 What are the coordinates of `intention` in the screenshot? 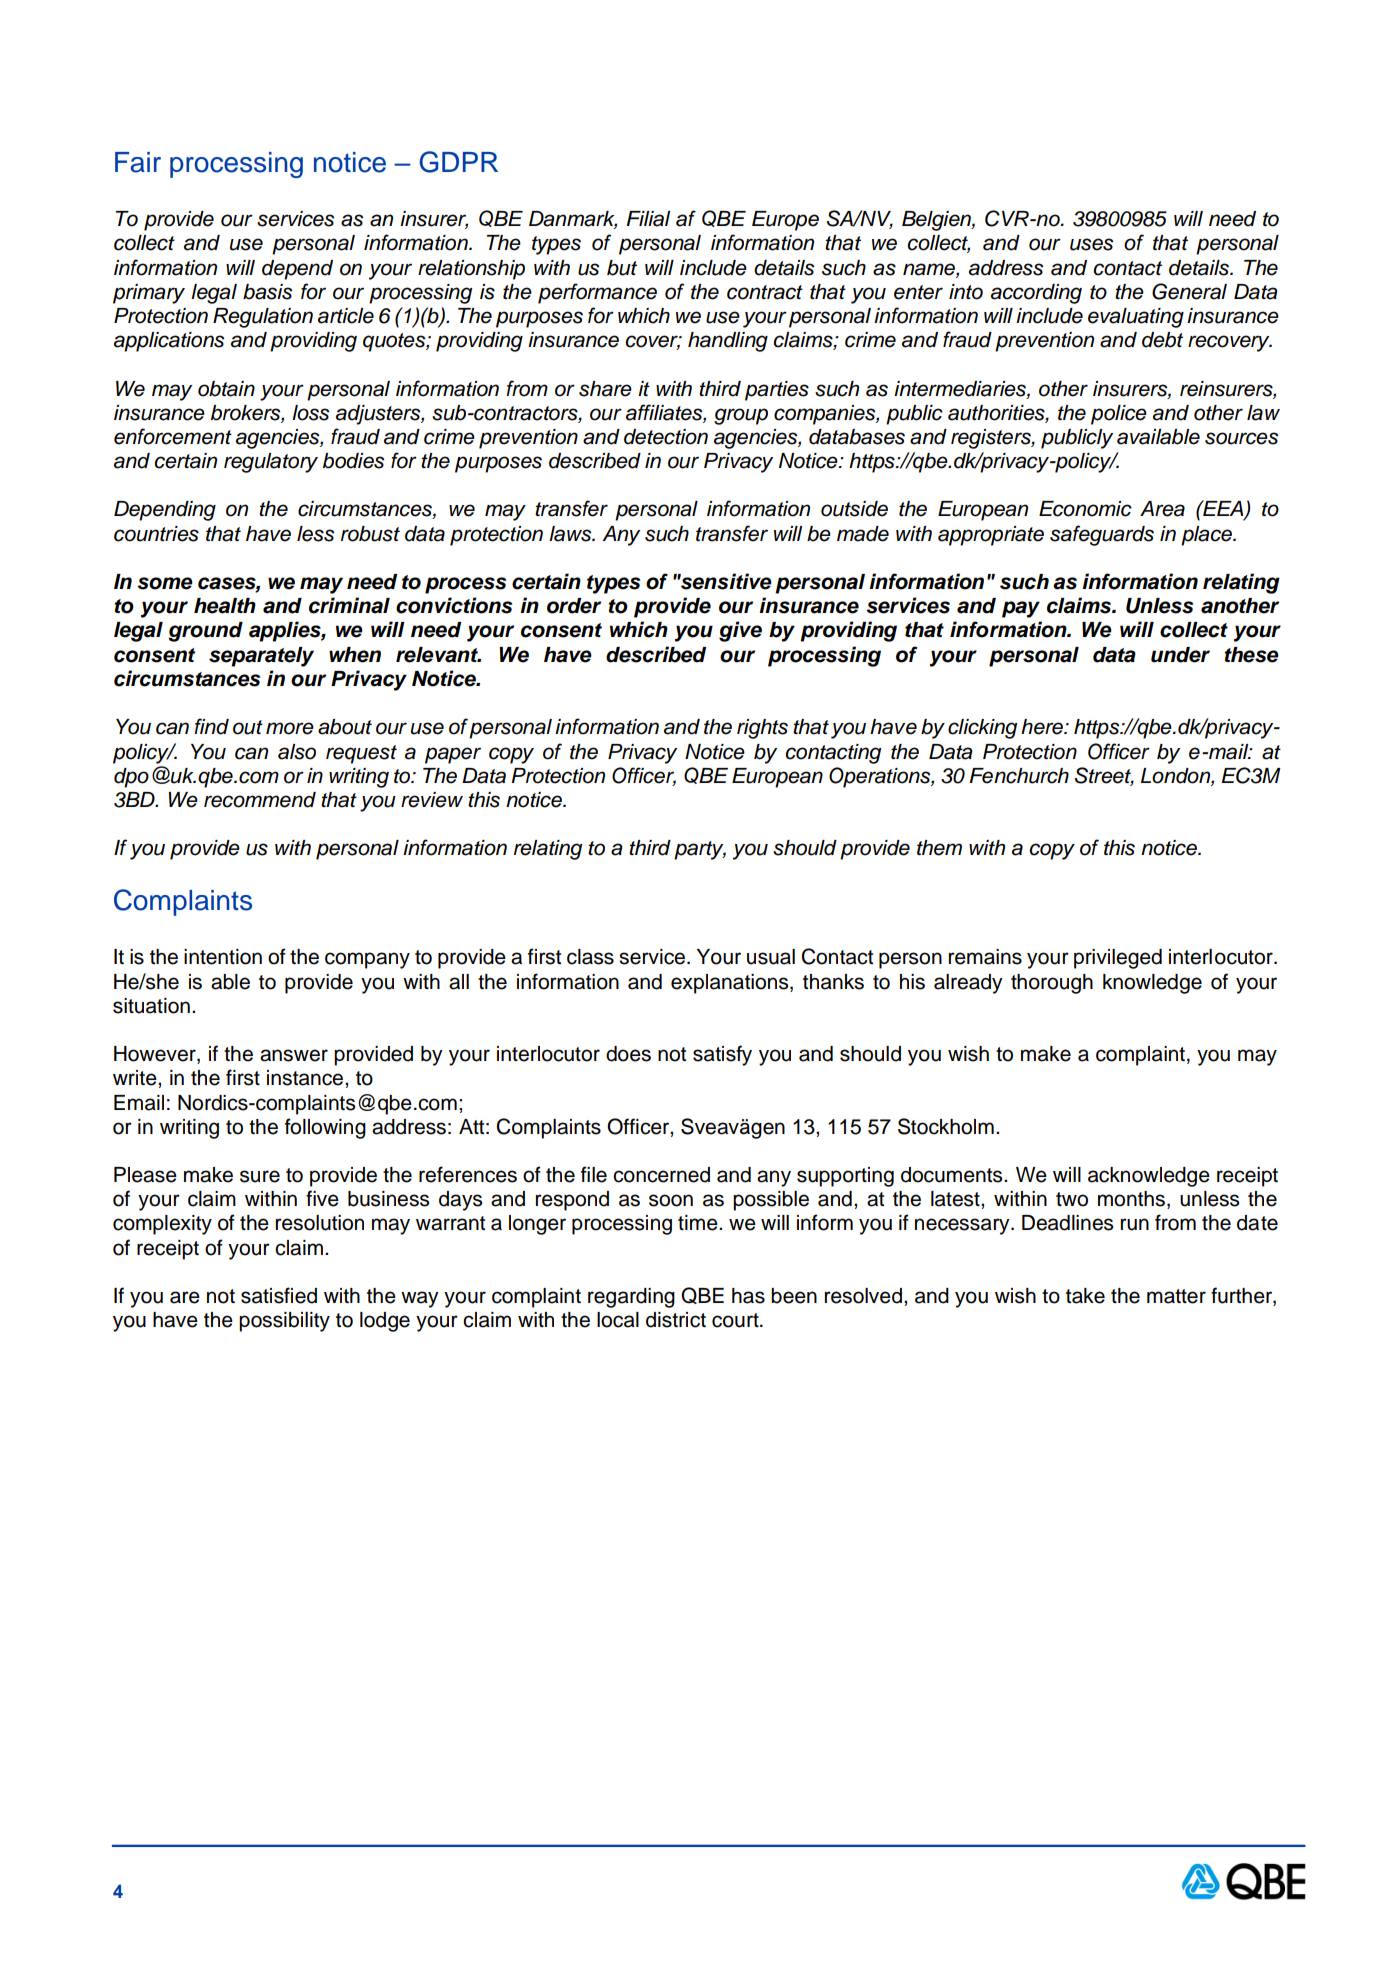 It's located at (223, 957).
